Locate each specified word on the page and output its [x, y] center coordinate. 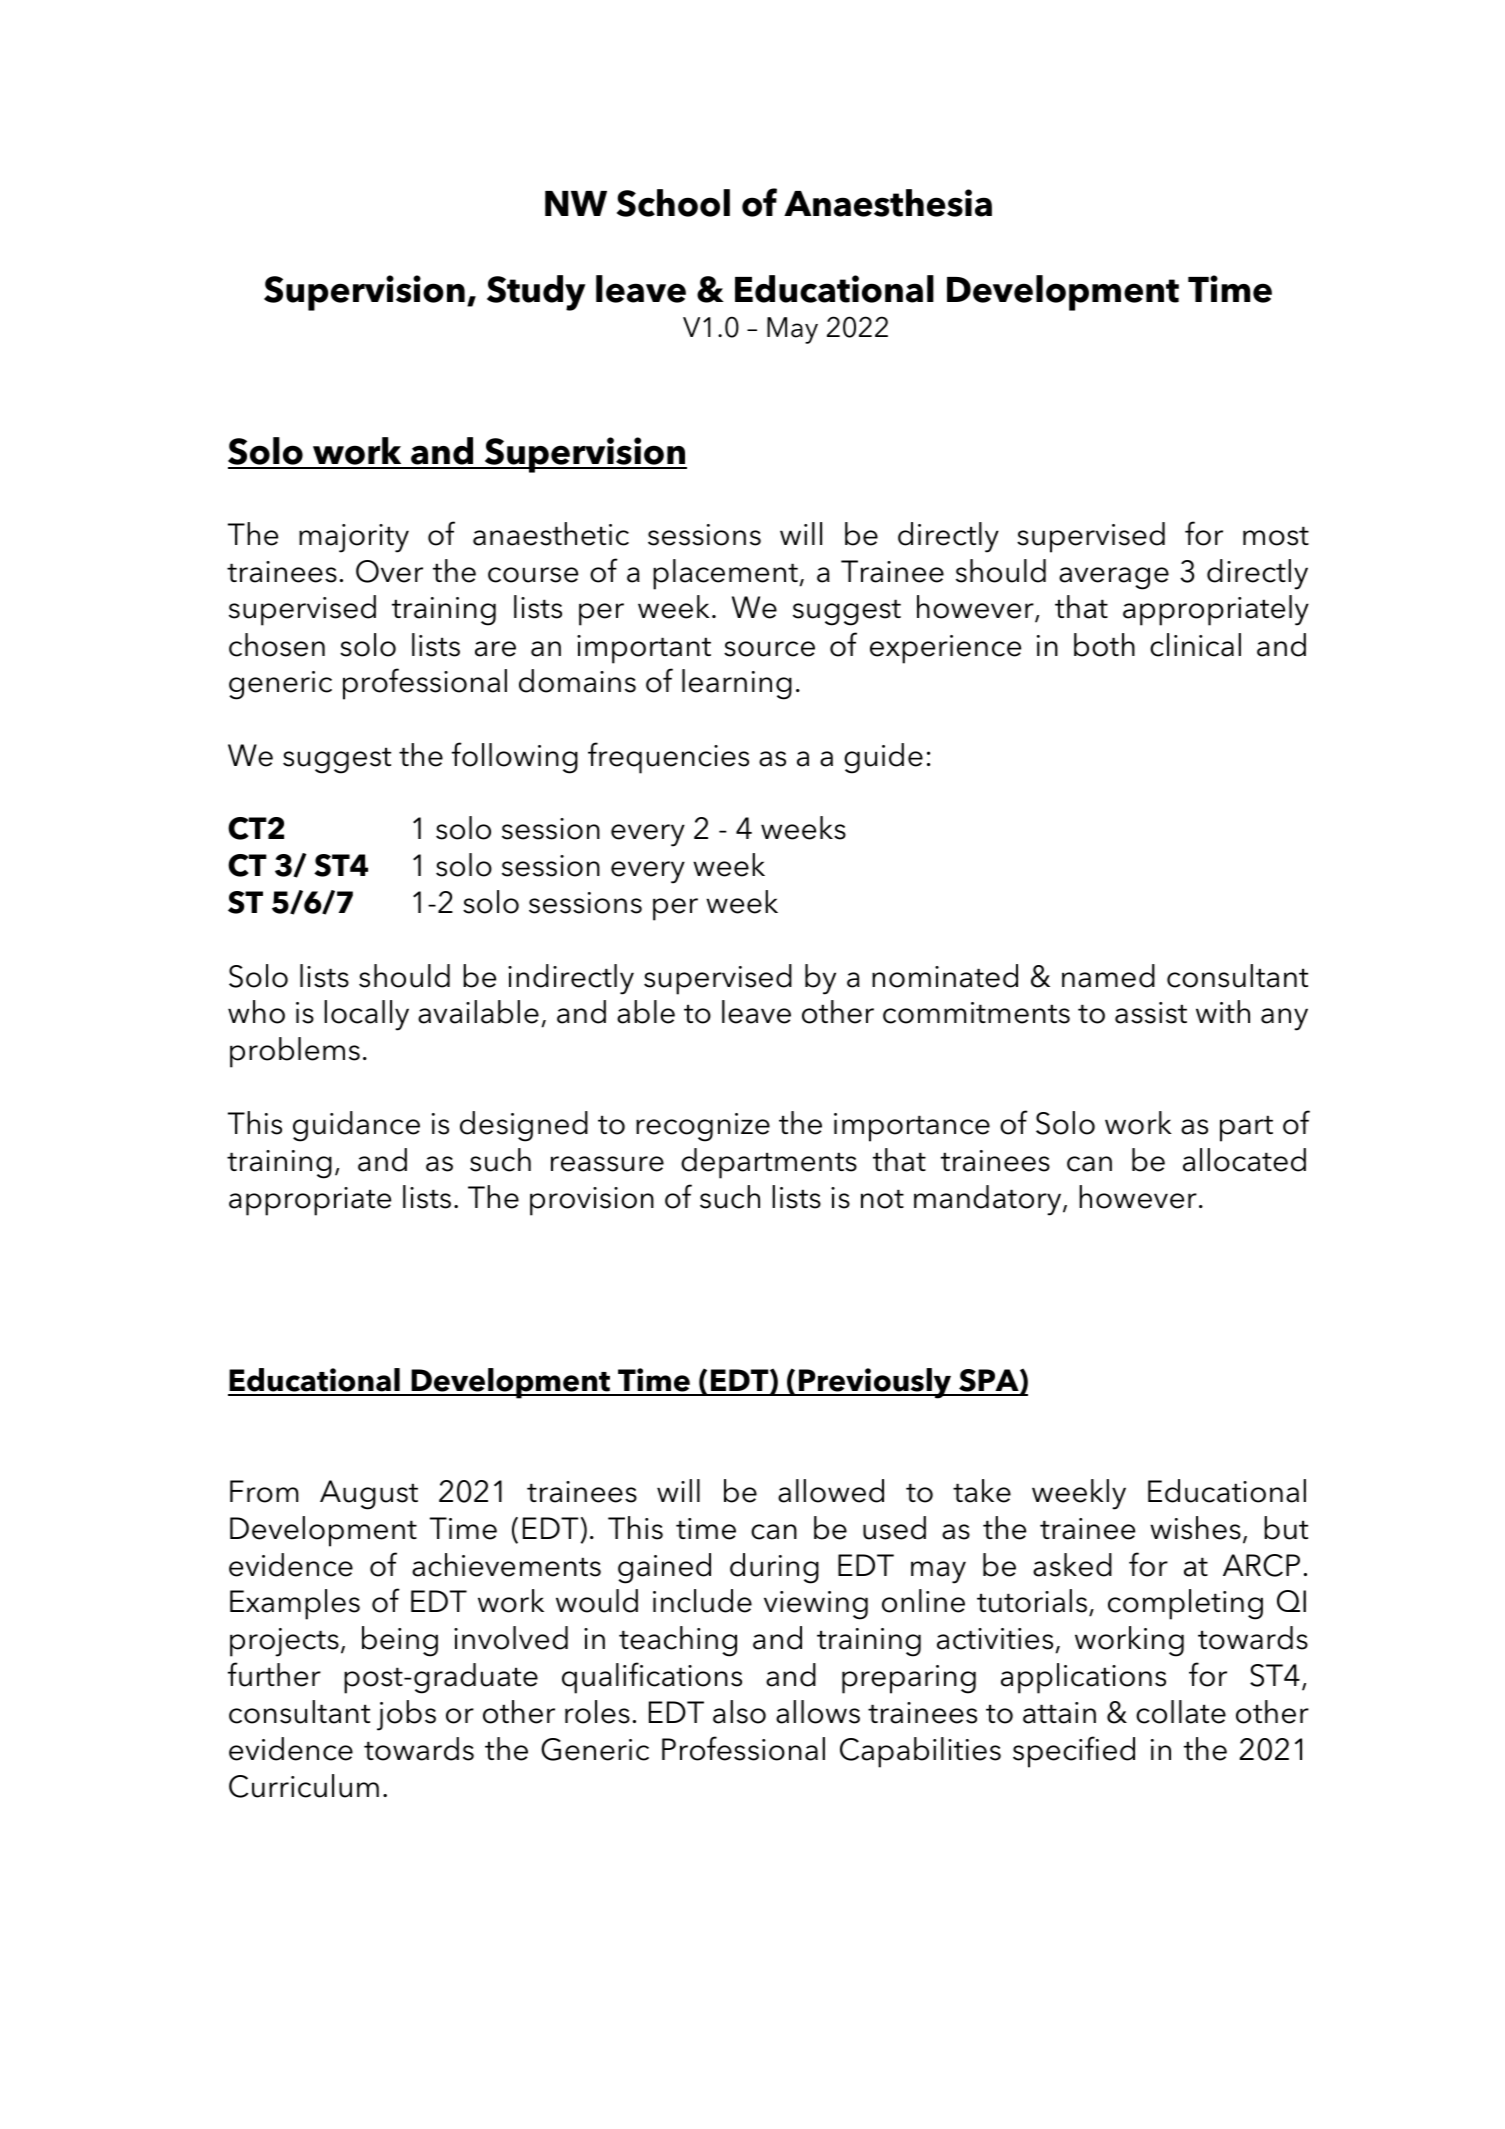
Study [536, 293]
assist [1151, 1013]
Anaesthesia [888, 203]
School [673, 203]
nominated [945, 976]
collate [1181, 1712]
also [739, 1712]
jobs [406, 1715]
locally [366, 1015]
